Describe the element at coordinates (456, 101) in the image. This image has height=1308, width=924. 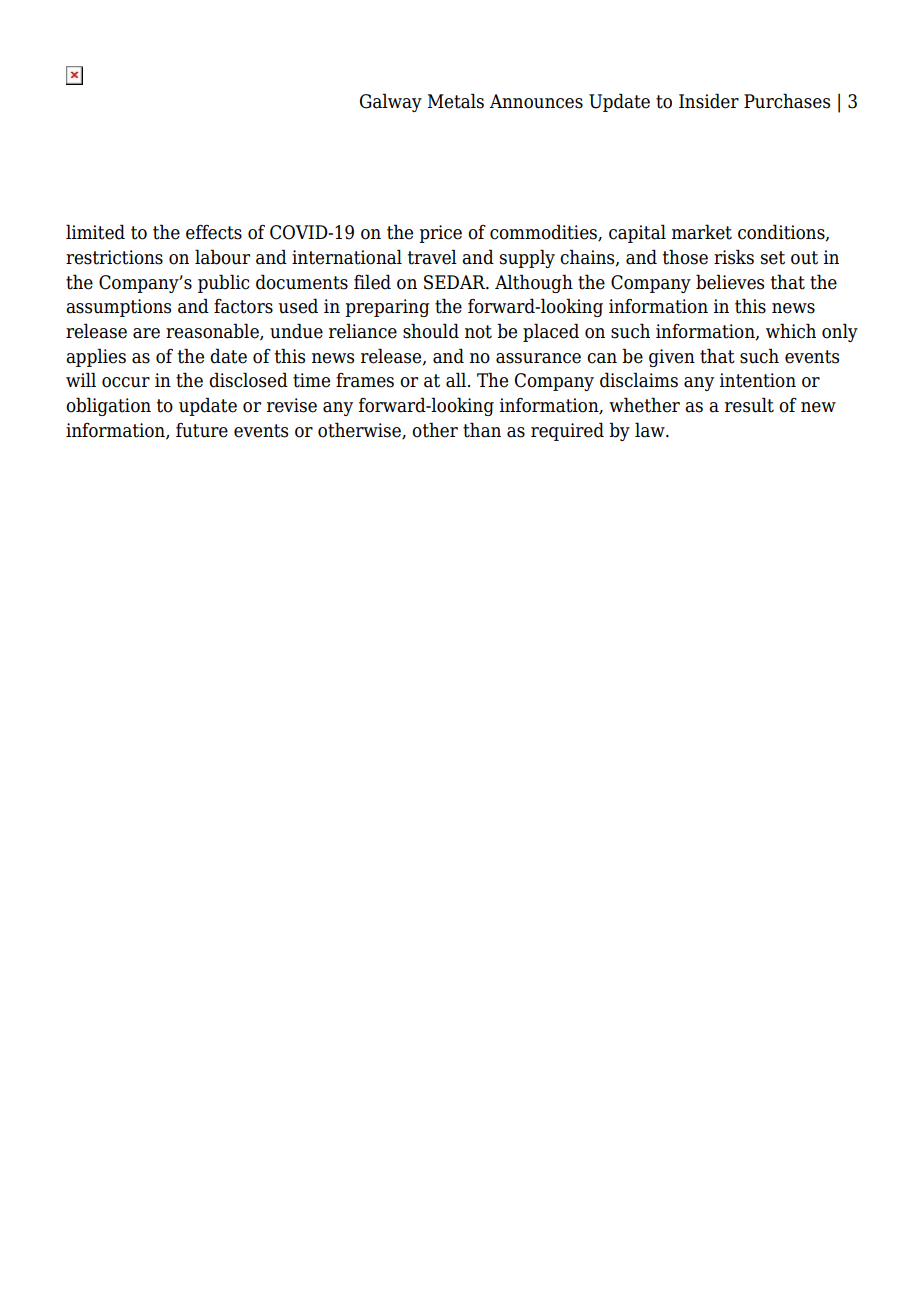
I see `Metals` at that location.
